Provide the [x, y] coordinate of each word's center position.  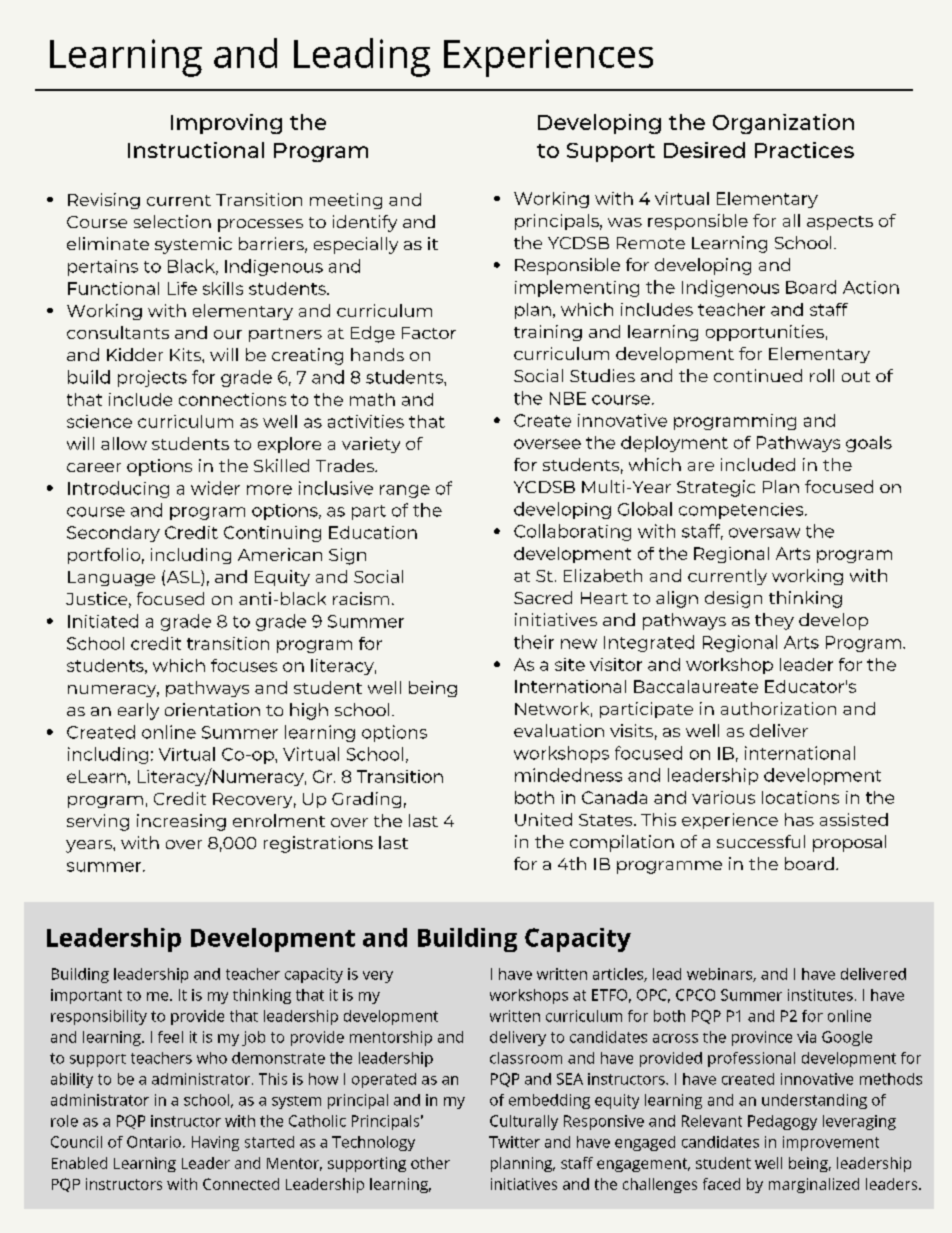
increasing [181, 822]
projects [152, 378]
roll [822, 375]
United [543, 819]
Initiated [103, 621]
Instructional [196, 150]
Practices [804, 150]
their [534, 642]
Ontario [154, 1142]
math [372, 399]
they [774, 621]
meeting [346, 201]
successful [761, 841]
